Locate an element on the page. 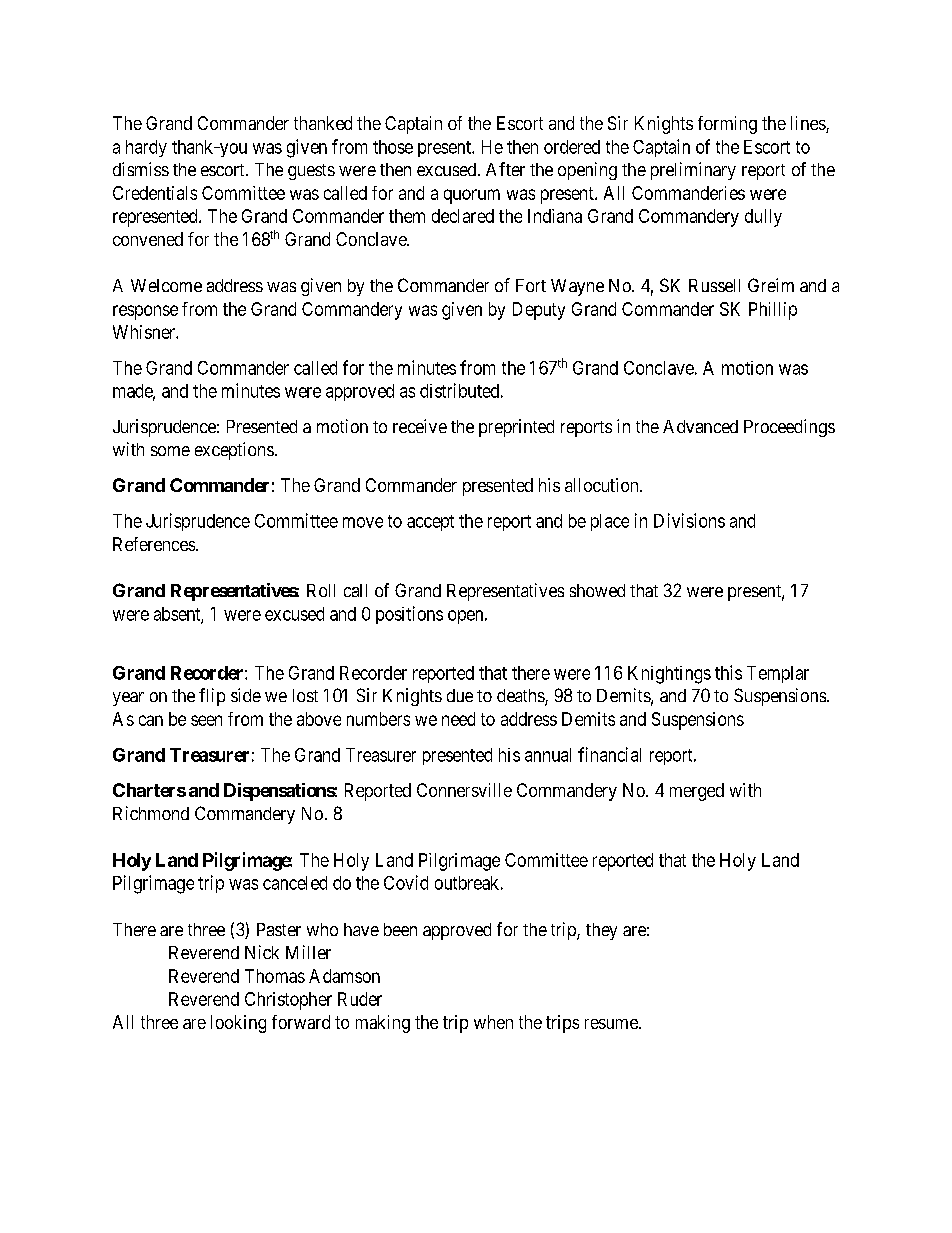  hardy is located at coordinates (146, 148).
